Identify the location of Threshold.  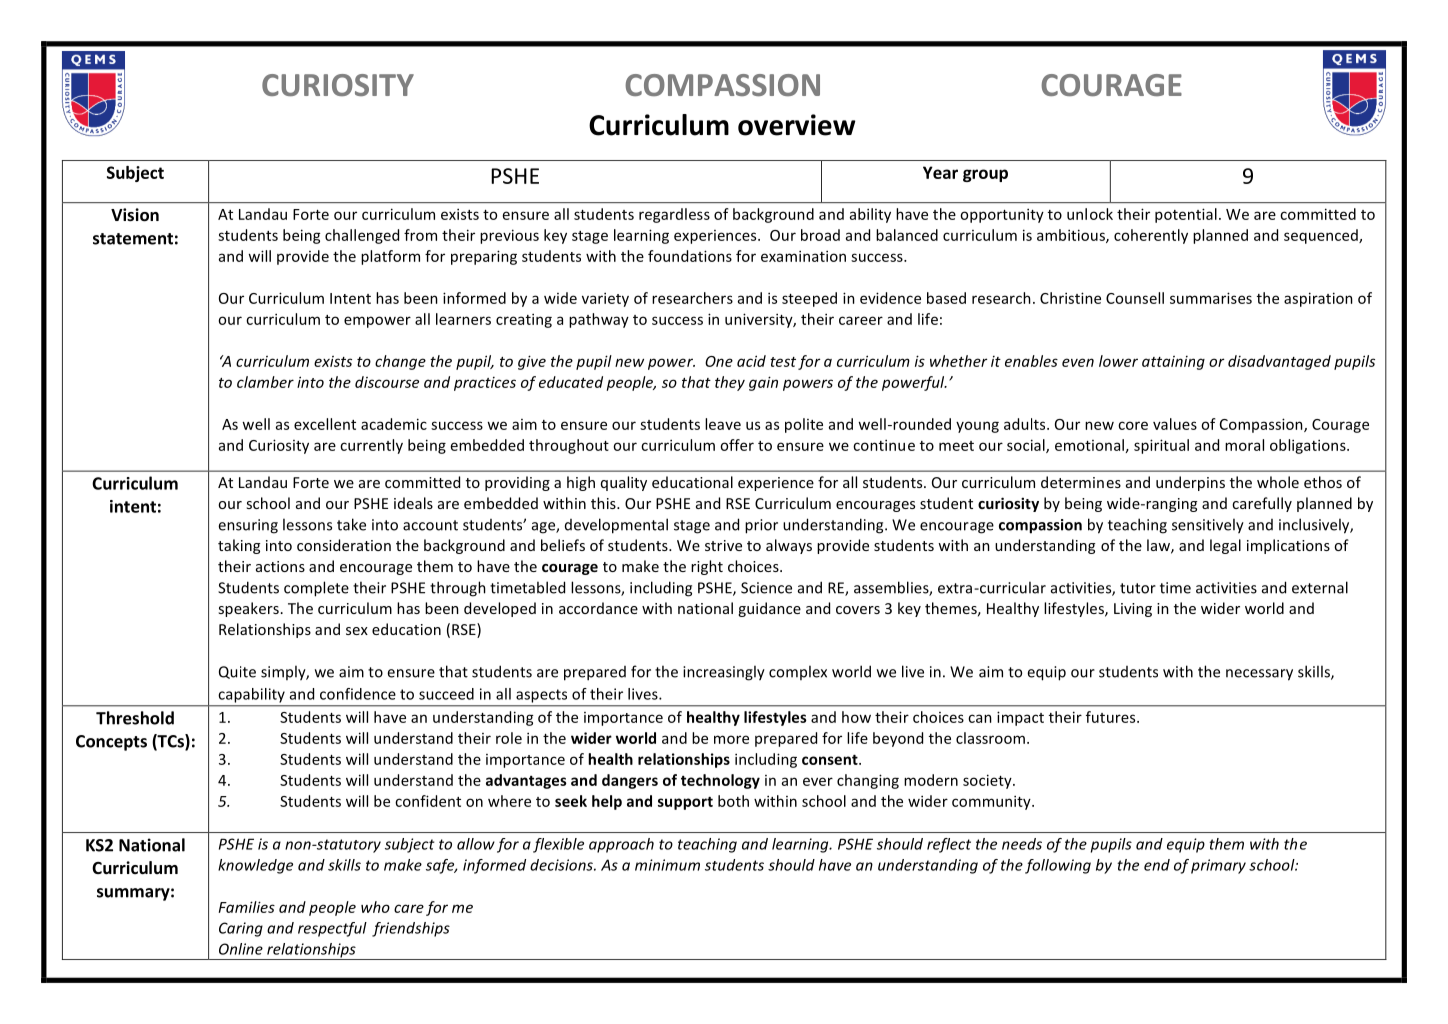
(135, 718).
